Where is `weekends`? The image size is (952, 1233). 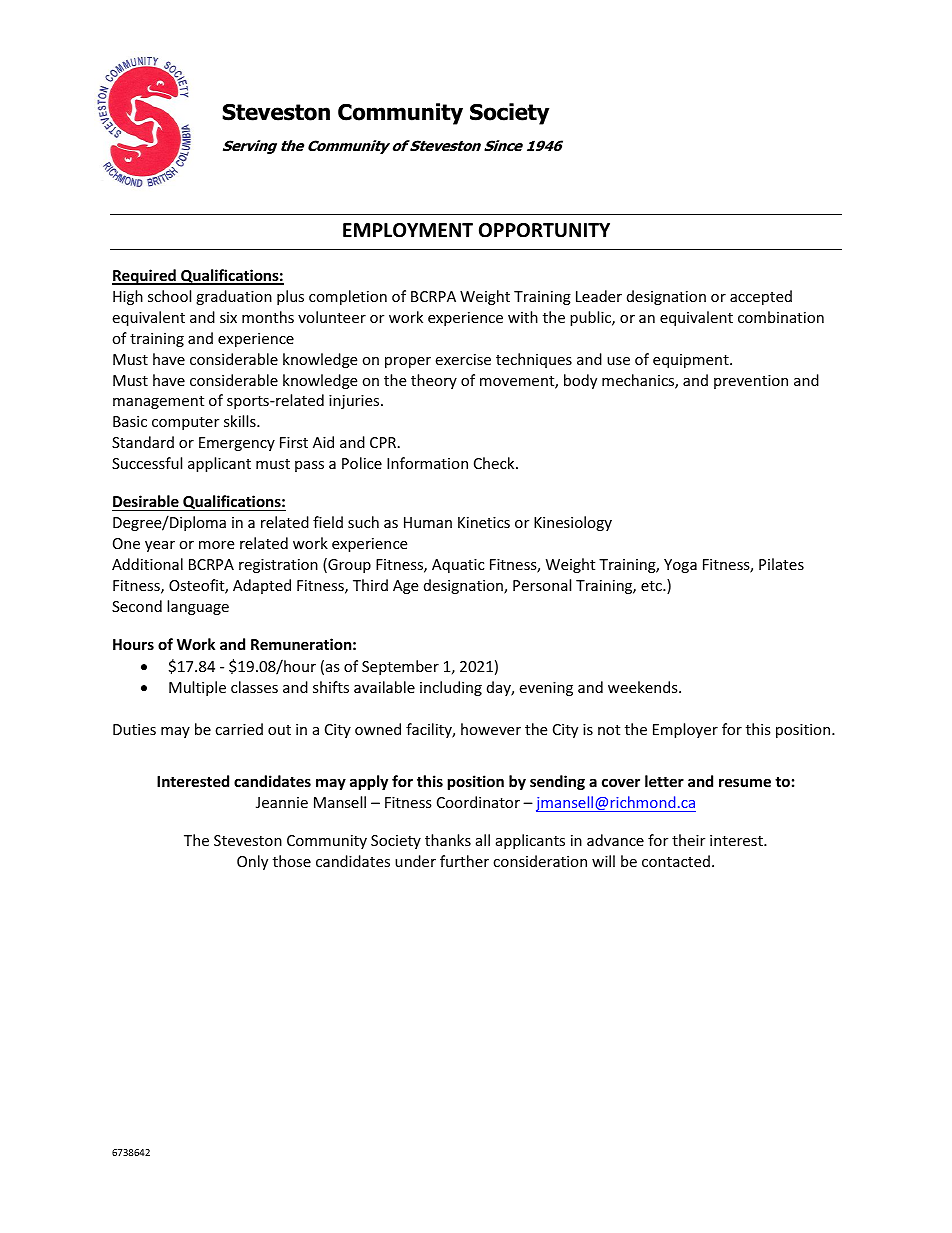 weekends is located at coordinates (644, 687).
